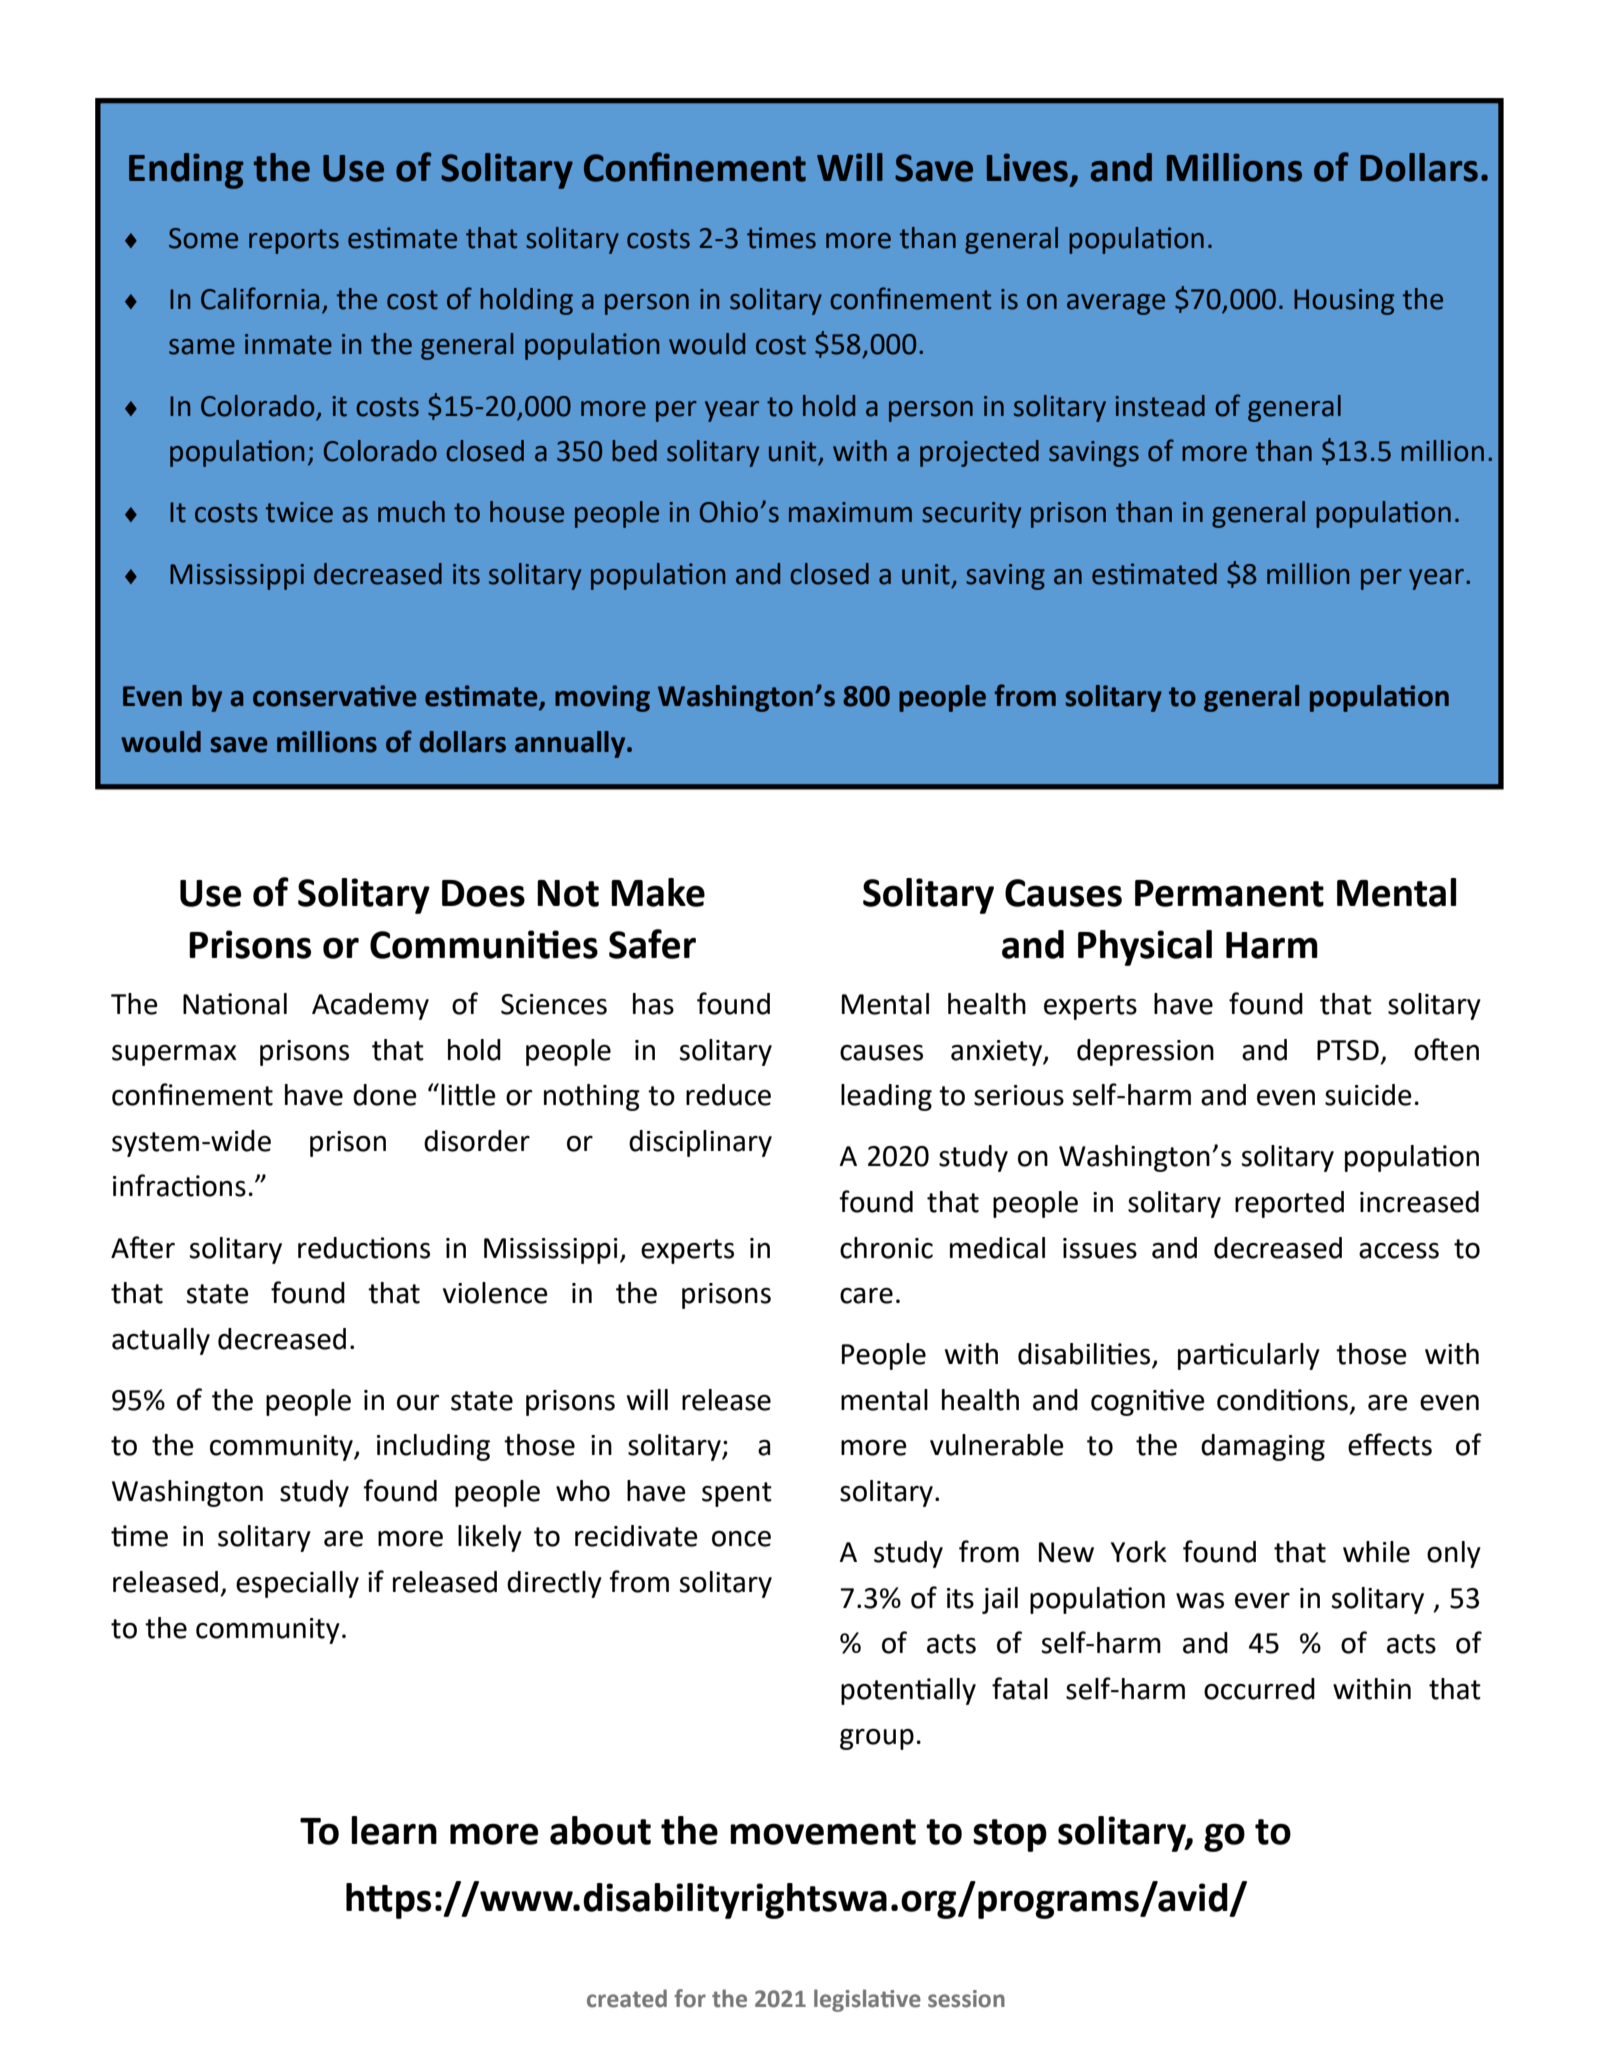 This document has height=2069, width=1599. Describe the element at coordinates (294, 241) in the document. I see `reports` at that location.
